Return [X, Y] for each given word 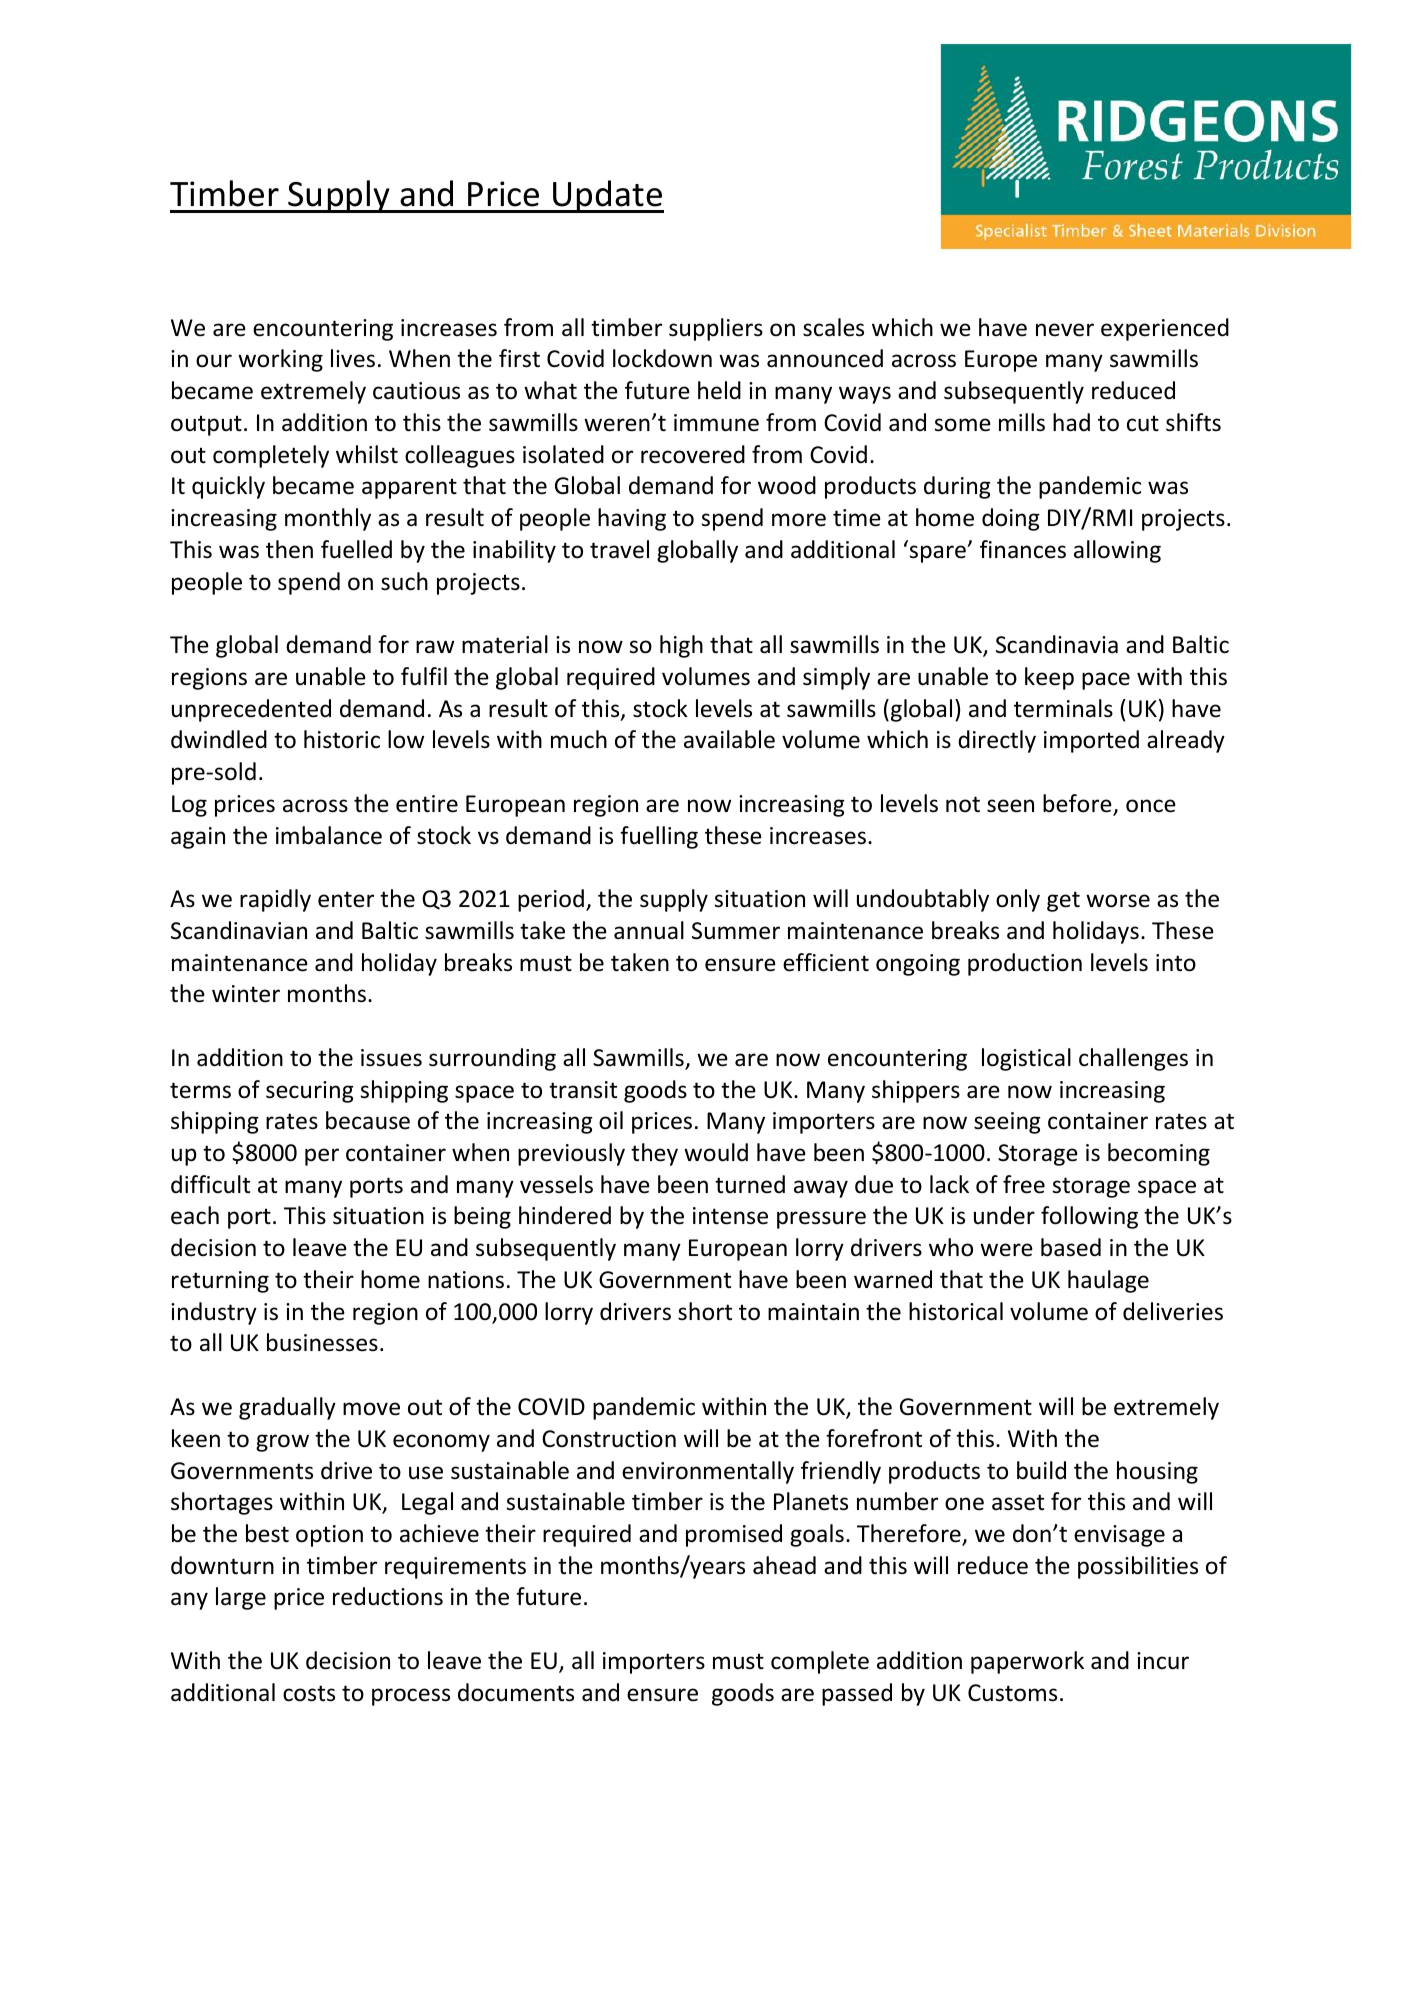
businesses [322, 1342]
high [681, 646]
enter [346, 899]
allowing [1117, 551]
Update [607, 196]
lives [353, 358]
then [289, 549]
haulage [1108, 1281]
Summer [736, 931]
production [1025, 964]
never [1065, 330]
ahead [784, 1565]
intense [730, 1216]
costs [309, 1693]
